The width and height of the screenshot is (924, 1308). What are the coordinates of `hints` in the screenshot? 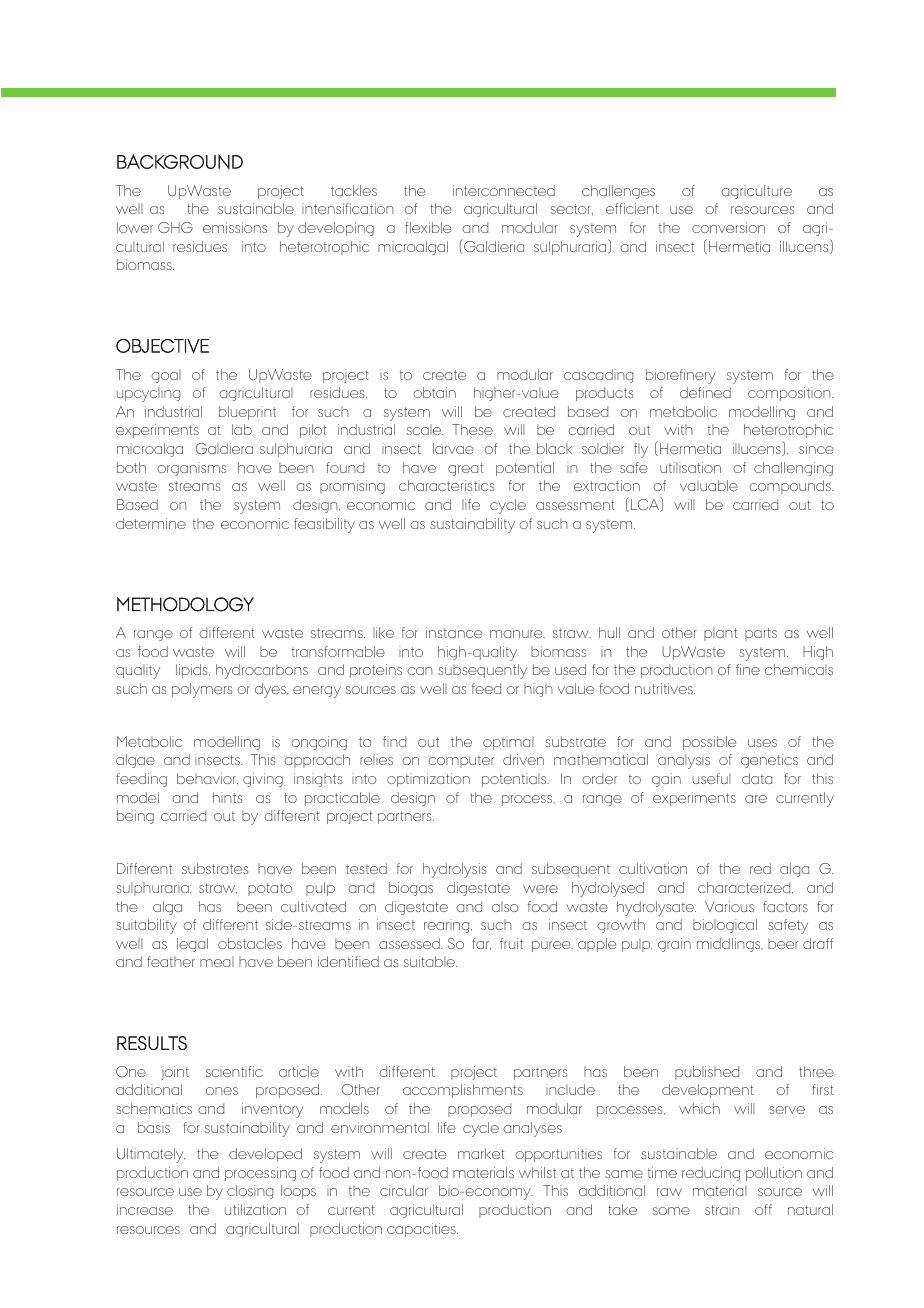 It's located at (227, 797).
